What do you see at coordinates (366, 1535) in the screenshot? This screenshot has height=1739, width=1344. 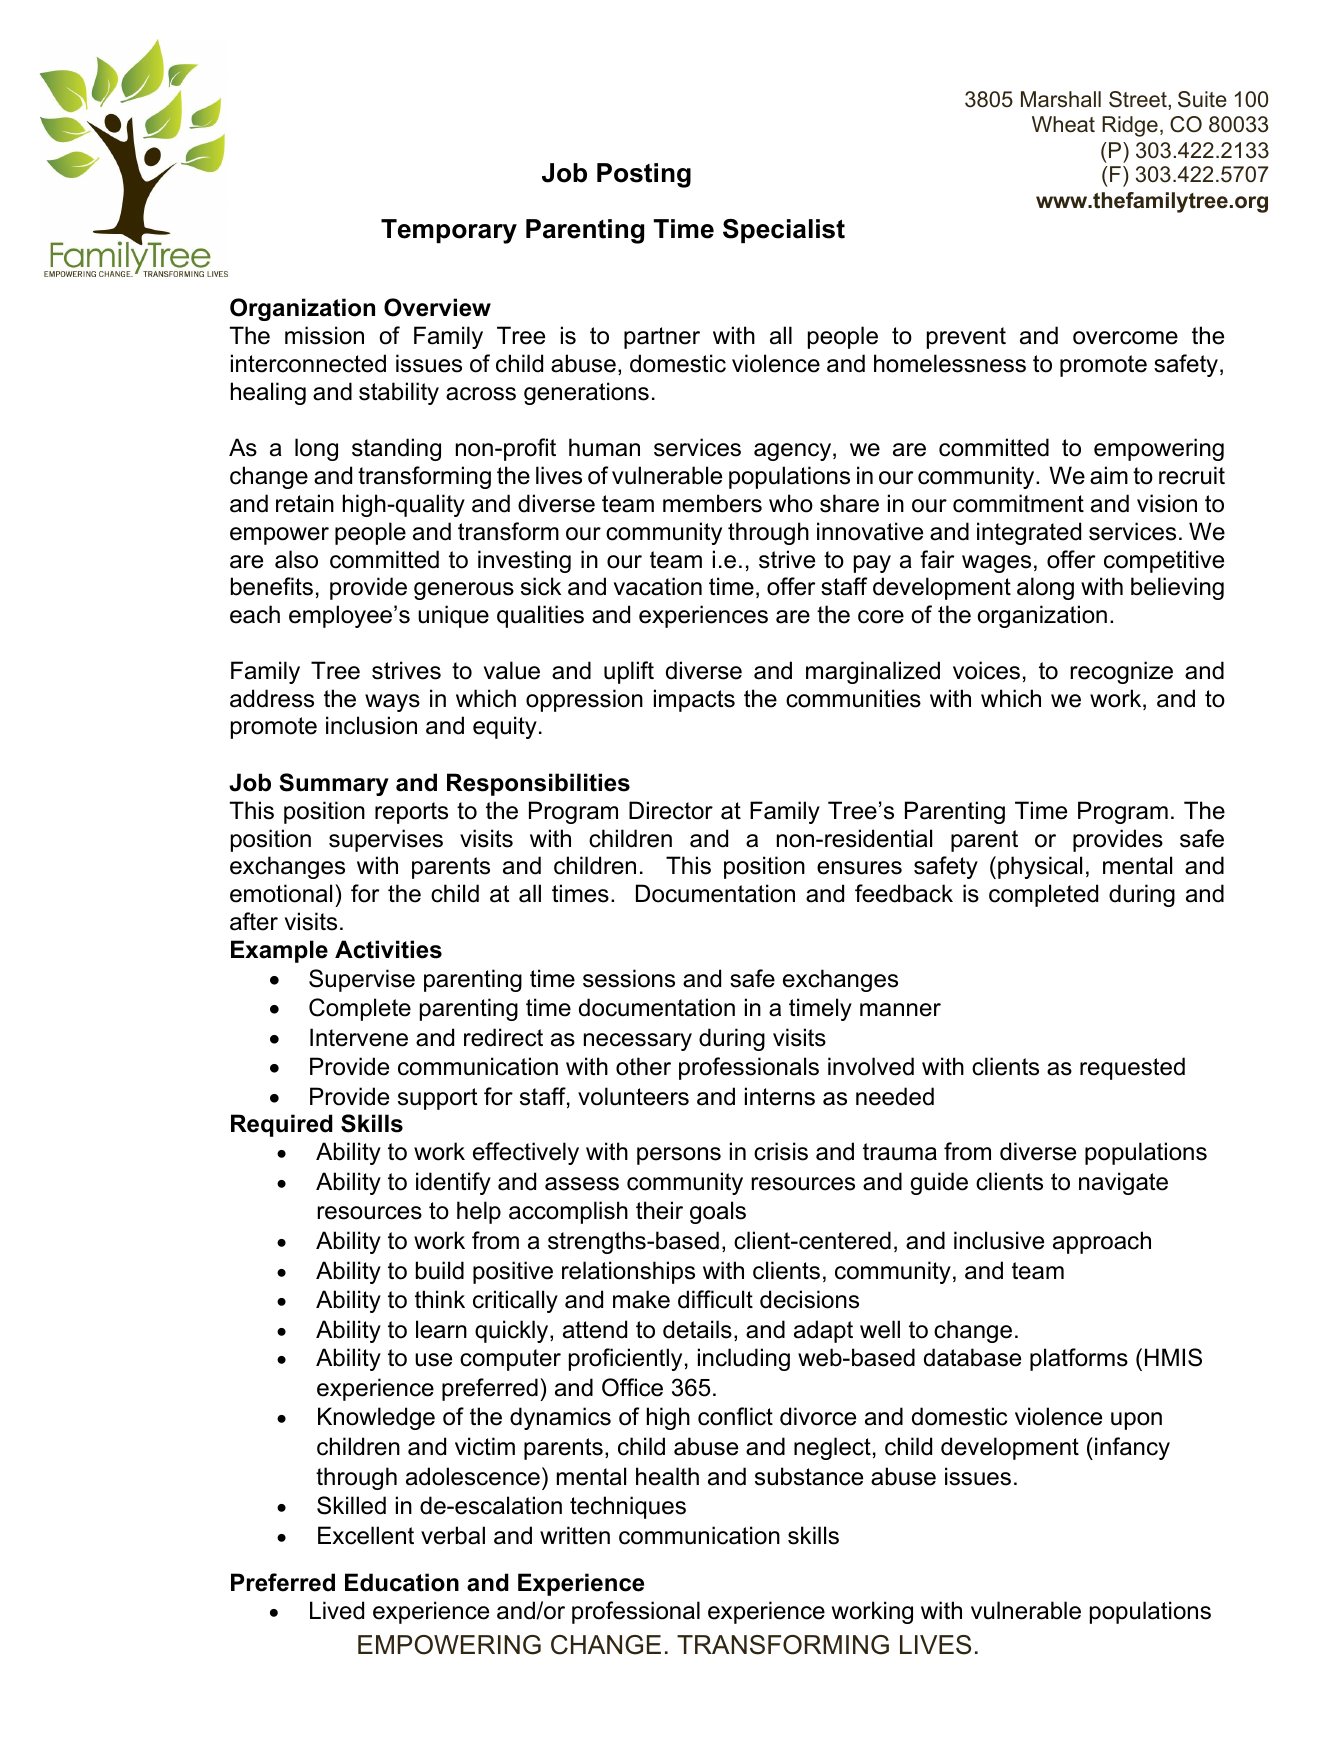 I see `Excellent` at bounding box center [366, 1535].
